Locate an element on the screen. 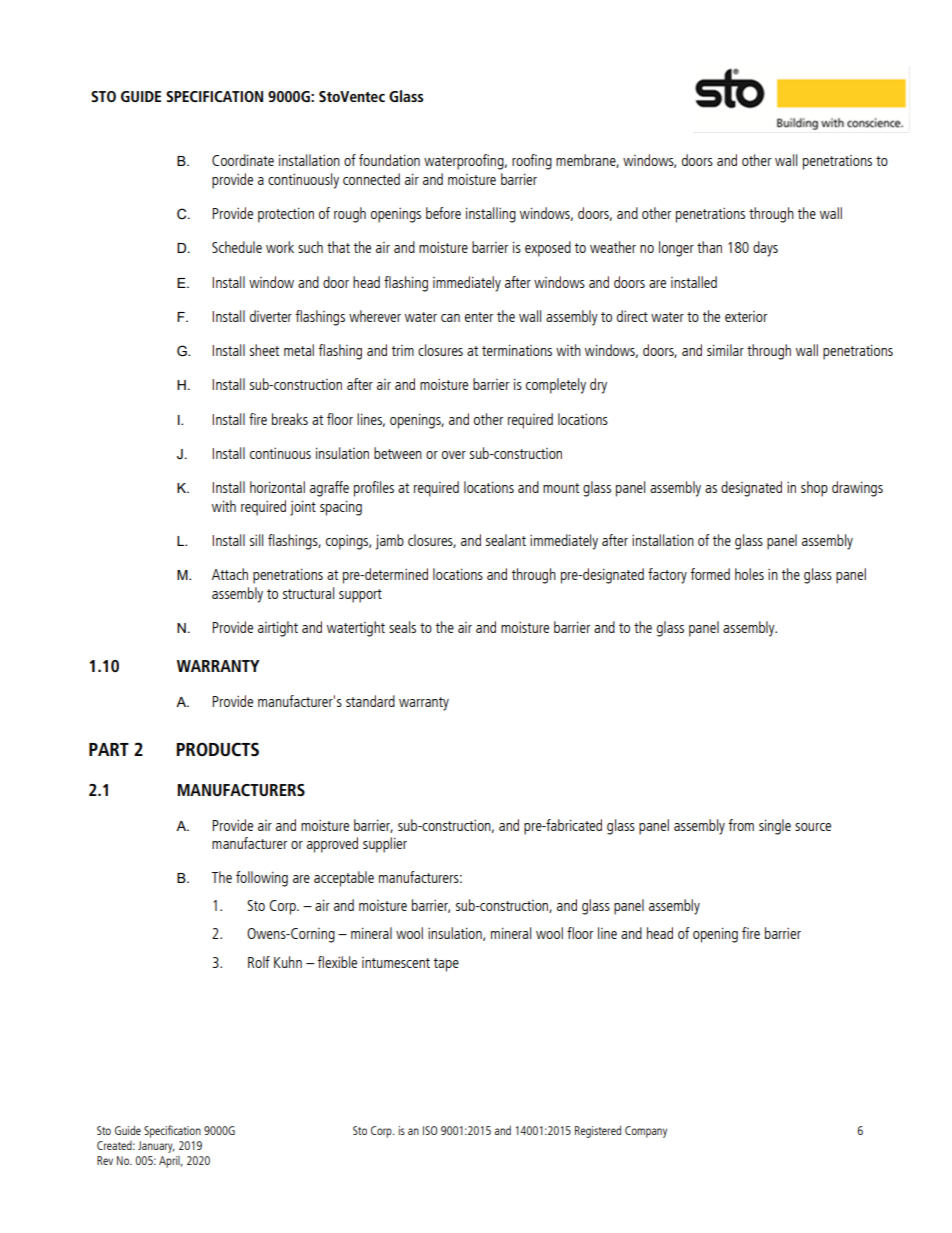  Rolf is located at coordinates (259, 962).
